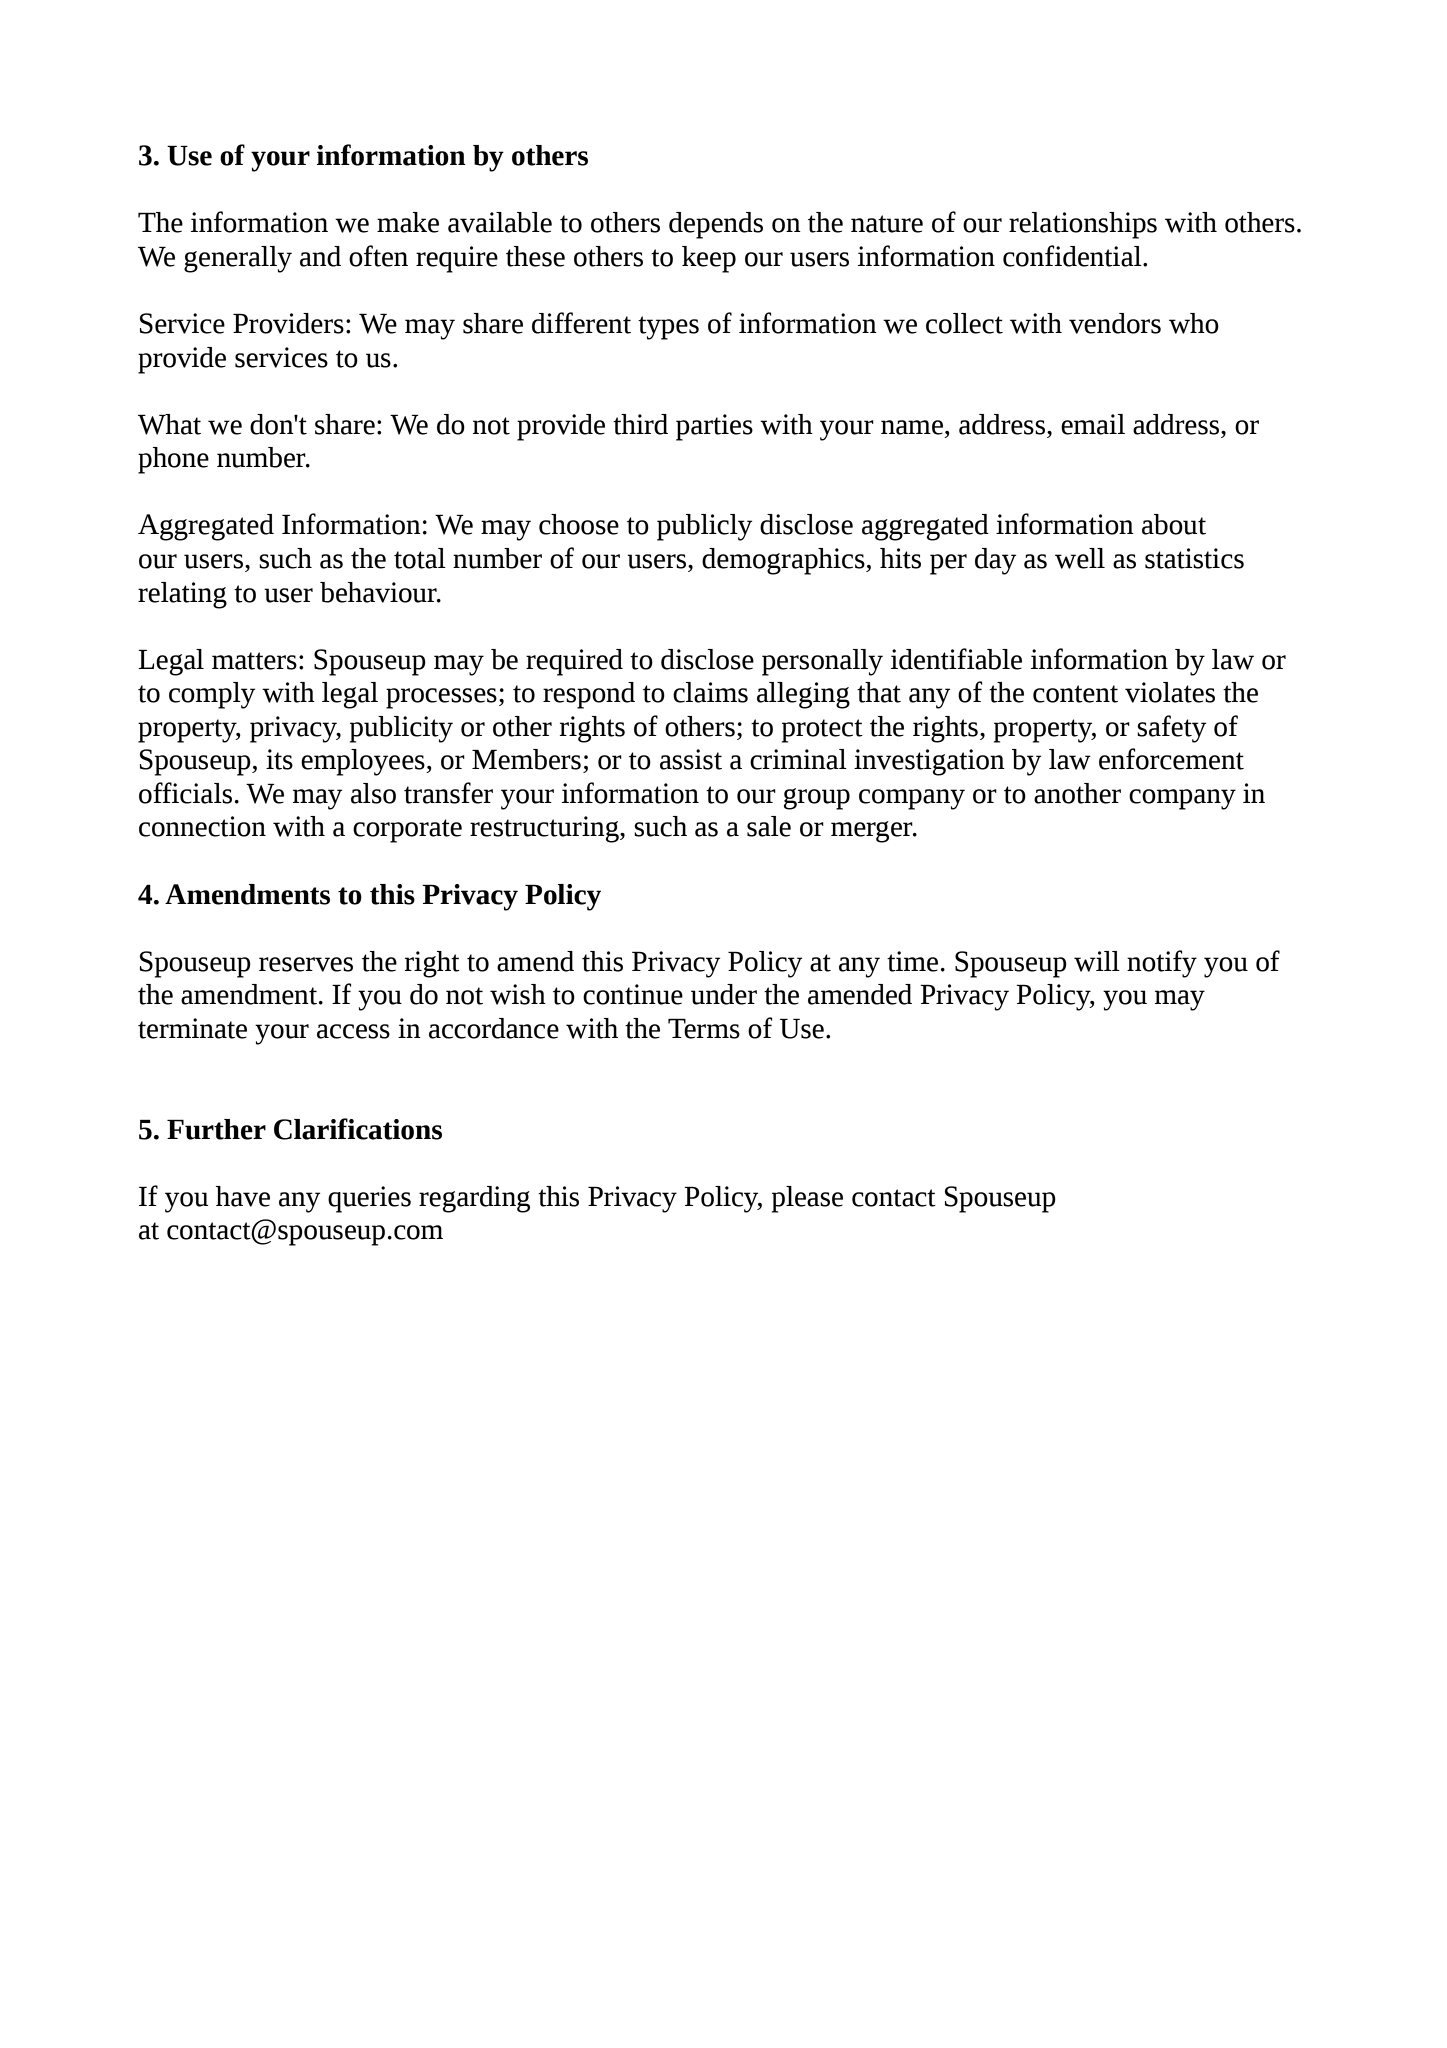 Image resolution: width=1447 pixels, height=2048 pixels. I want to click on will, so click(1097, 961).
